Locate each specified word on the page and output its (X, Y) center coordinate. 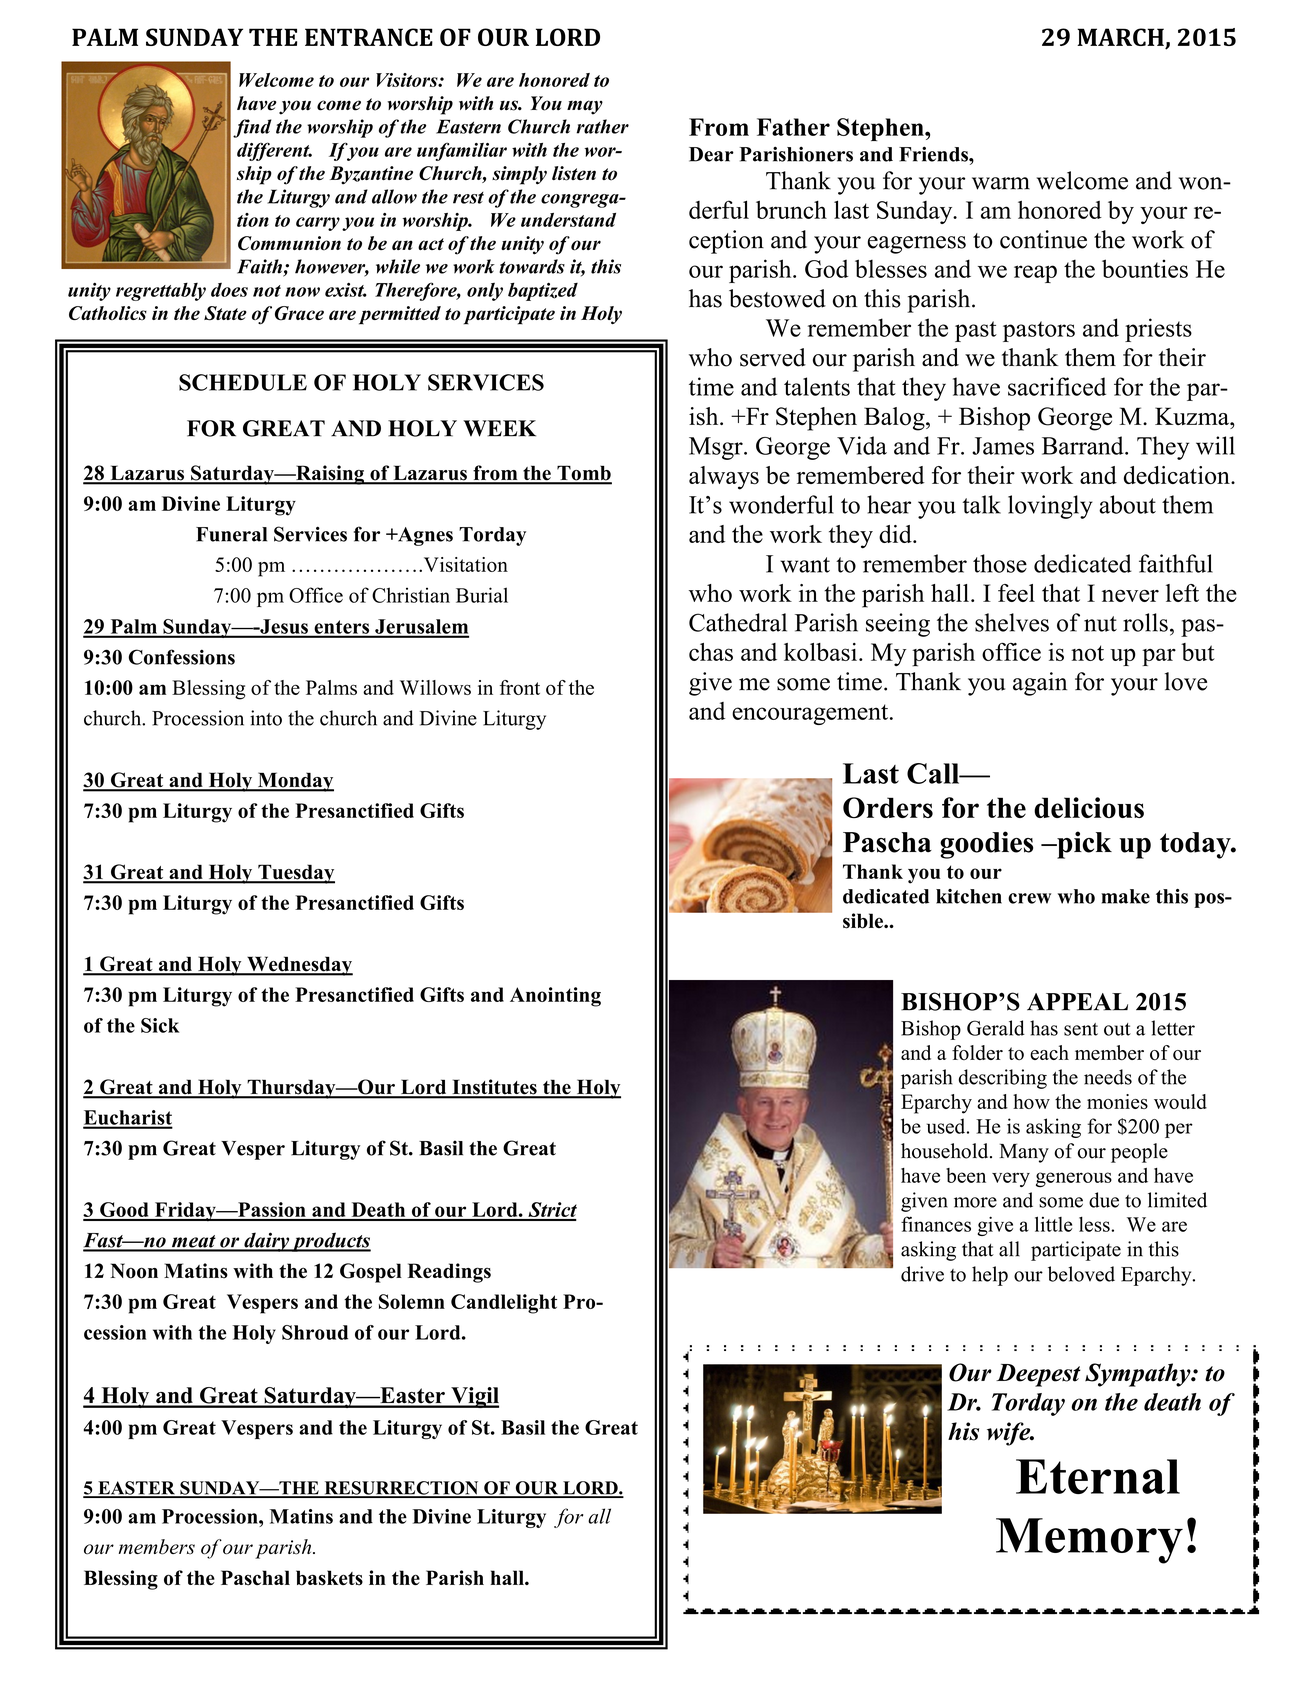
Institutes (494, 1088)
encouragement (811, 714)
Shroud (315, 1332)
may (585, 107)
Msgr (717, 448)
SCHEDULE (243, 382)
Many (1024, 1153)
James (1003, 446)
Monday (294, 782)
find (252, 128)
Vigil (474, 1397)
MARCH (1121, 38)
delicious (1089, 807)
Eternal (1098, 1476)
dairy (266, 1242)
